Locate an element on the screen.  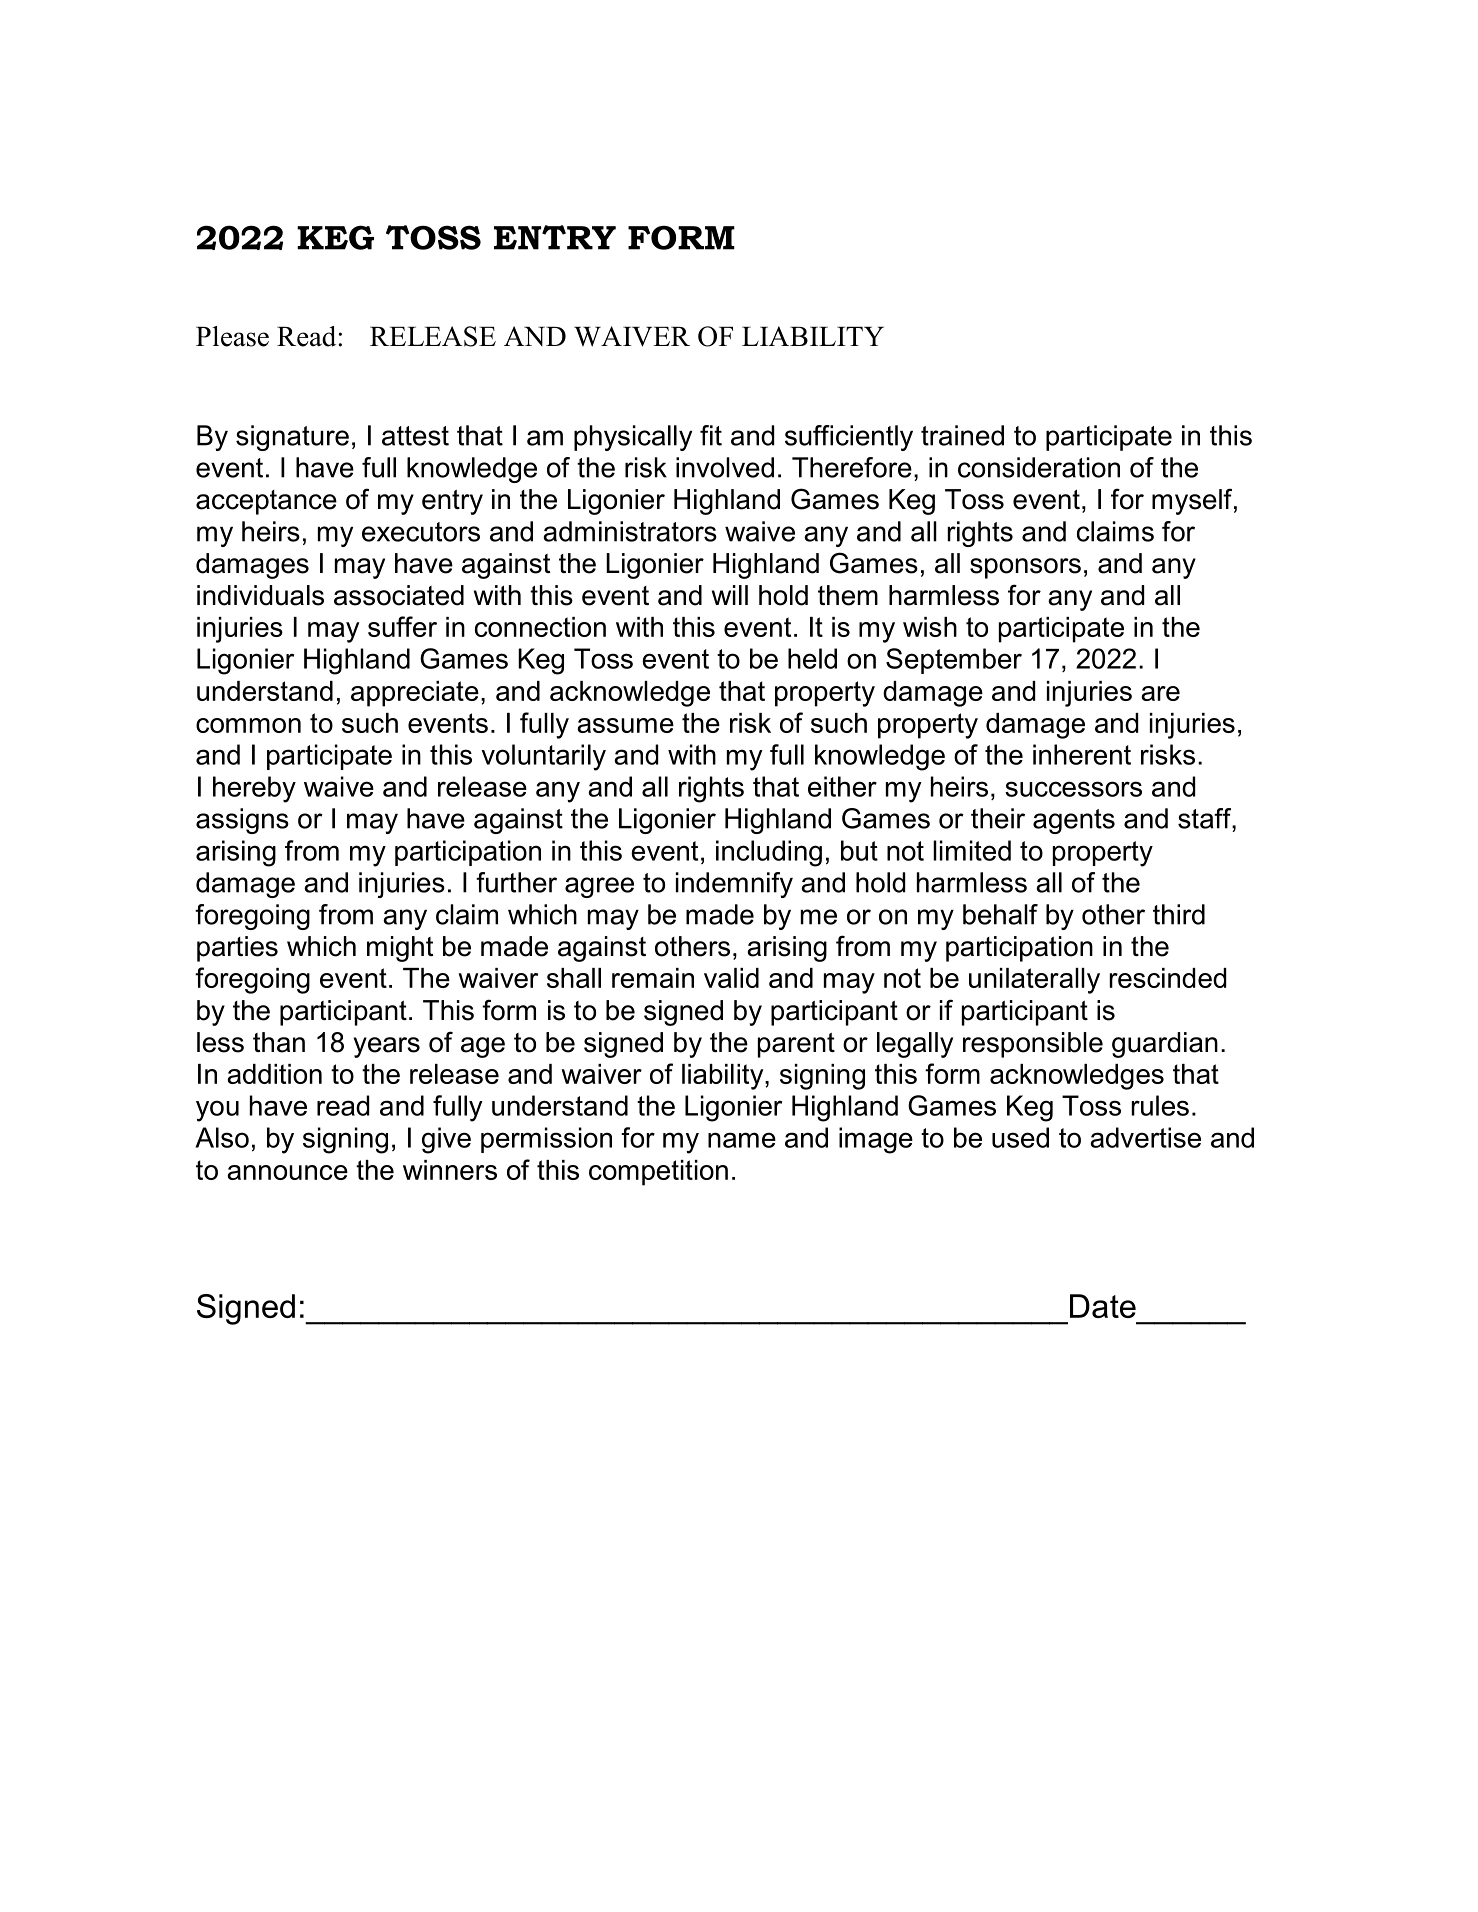
sponsors is located at coordinates (1025, 568).
